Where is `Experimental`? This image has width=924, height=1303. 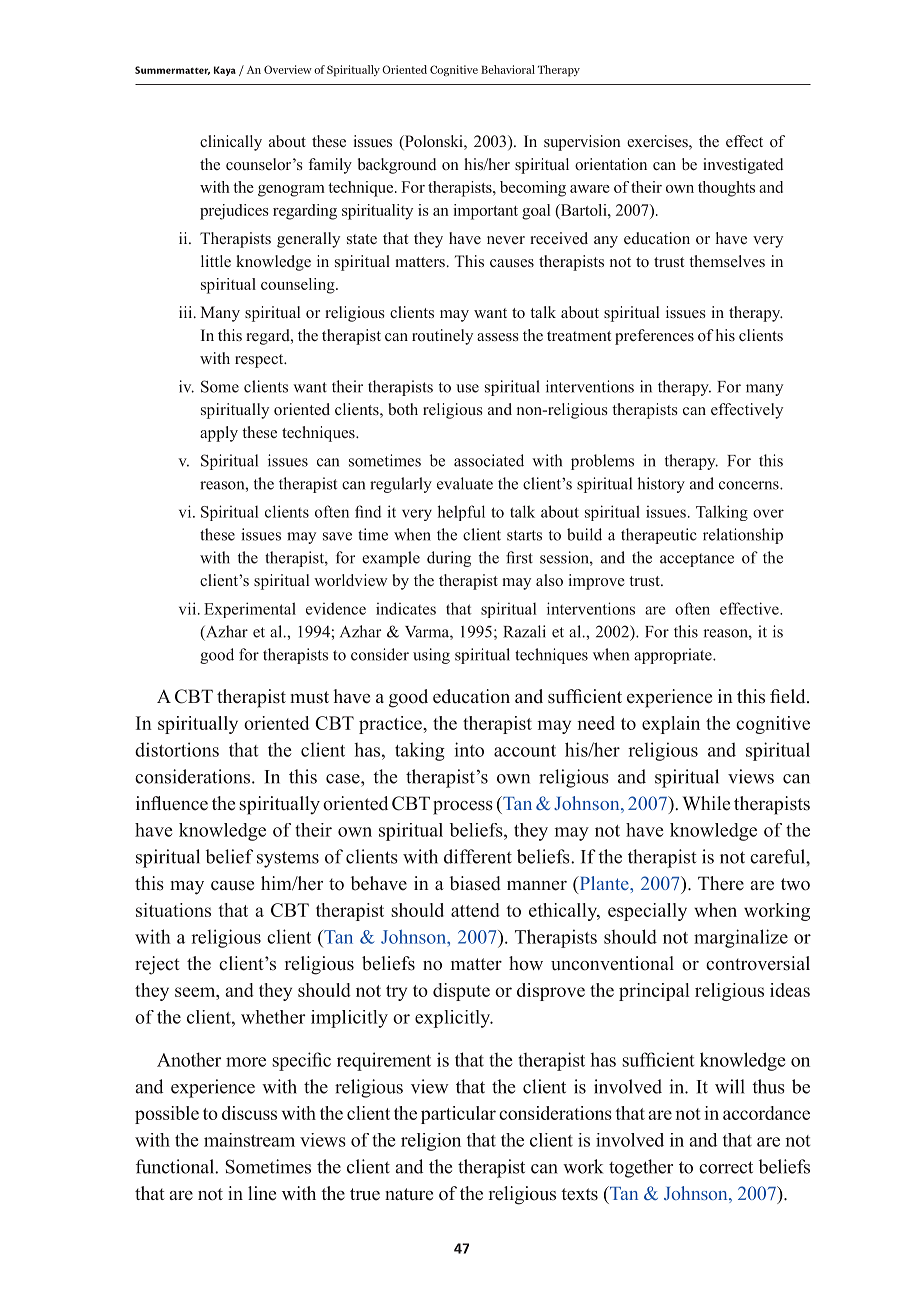 Experimental is located at coordinates (250, 610).
